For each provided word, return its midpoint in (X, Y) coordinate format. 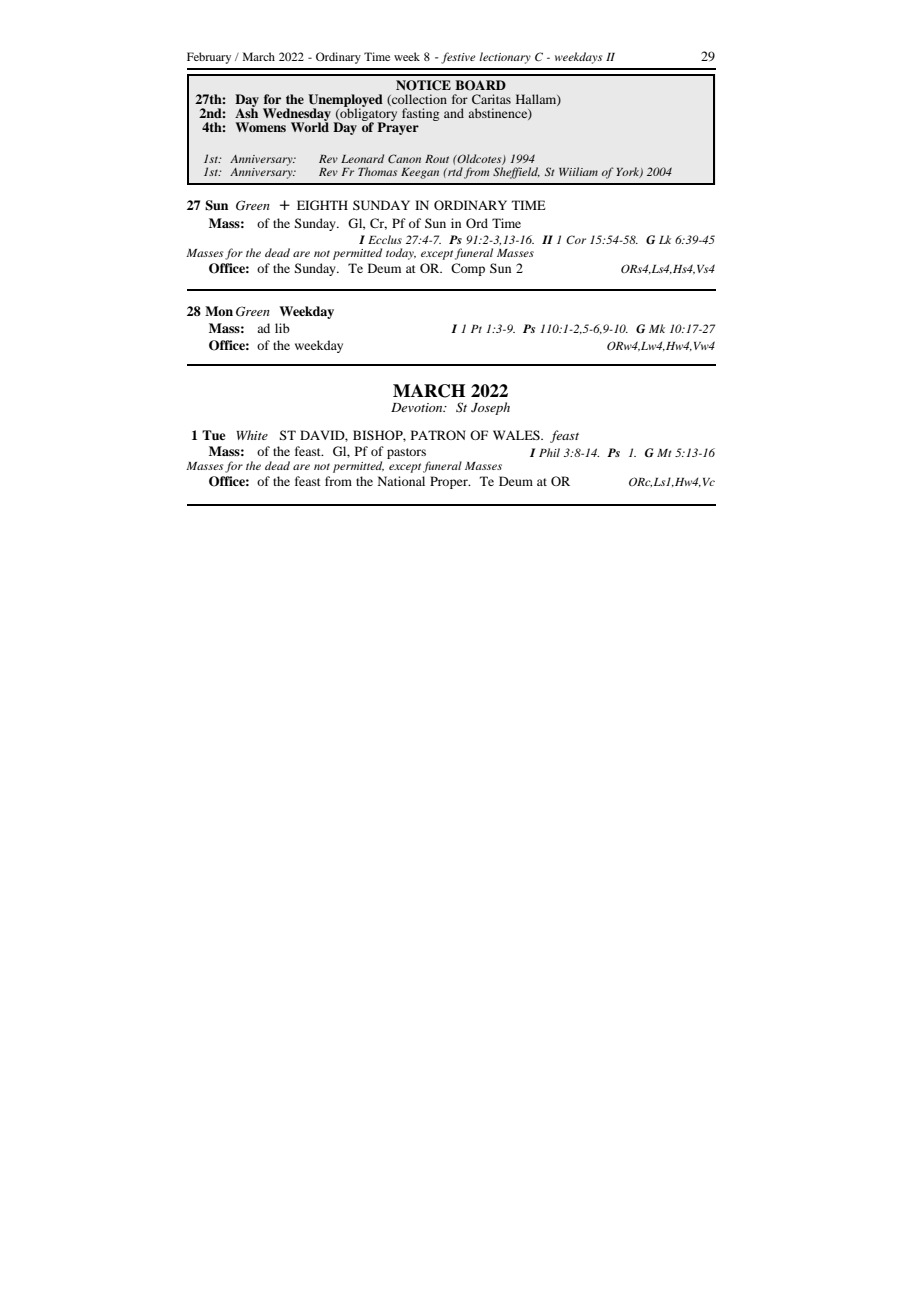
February (209, 58)
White (252, 435)
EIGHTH (322, 205)
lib (282, 328)
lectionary (505, 58)
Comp (468, 269)
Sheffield (516, 173)
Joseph (490, 408)
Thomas (377, 171)
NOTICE (423, 85)
